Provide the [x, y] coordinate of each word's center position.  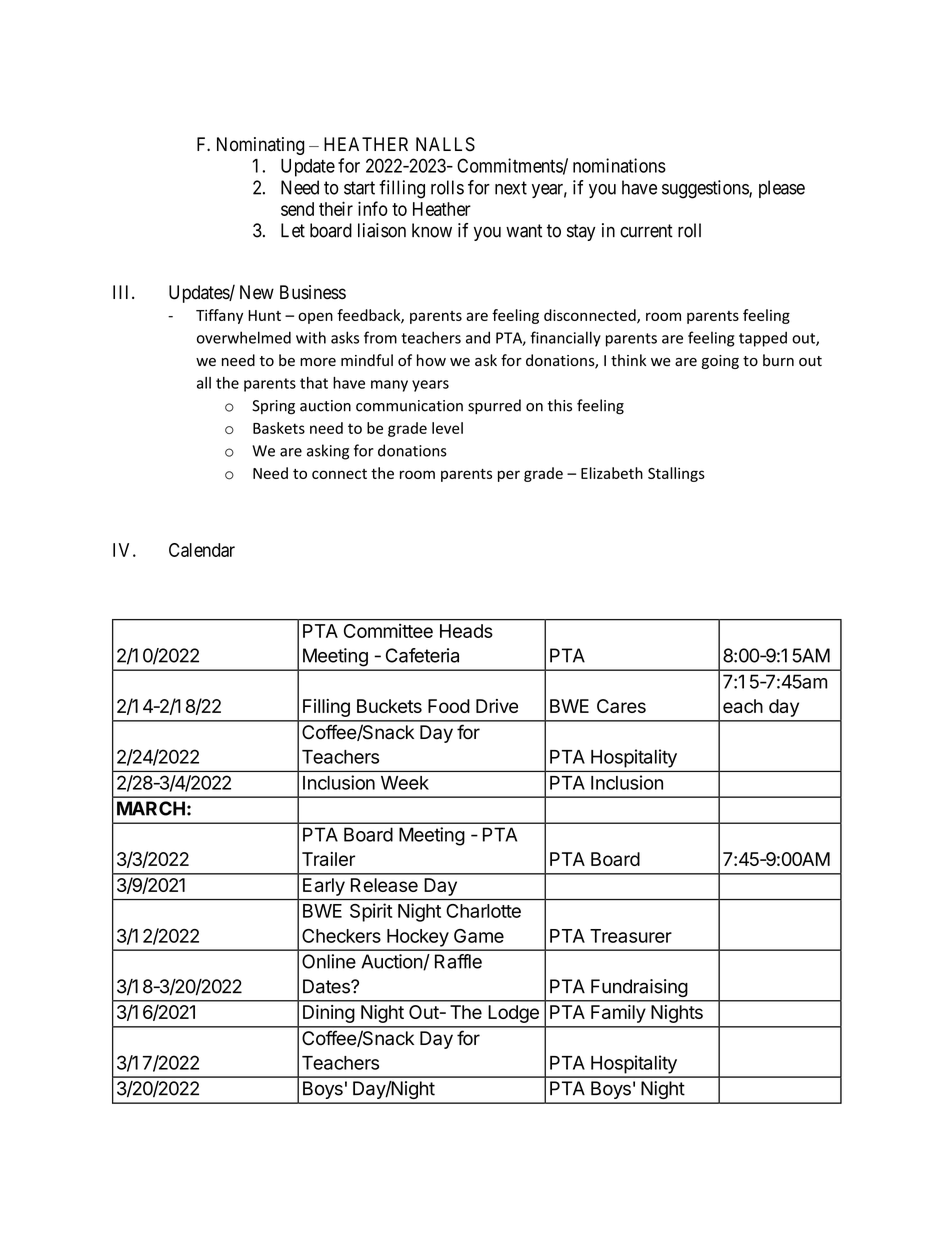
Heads [466, 631]
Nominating [260, 146]
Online [329, 961]
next [511, 188]
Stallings [676, 474]
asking [328, 452]
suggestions [706, 189]
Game [479, 936]
